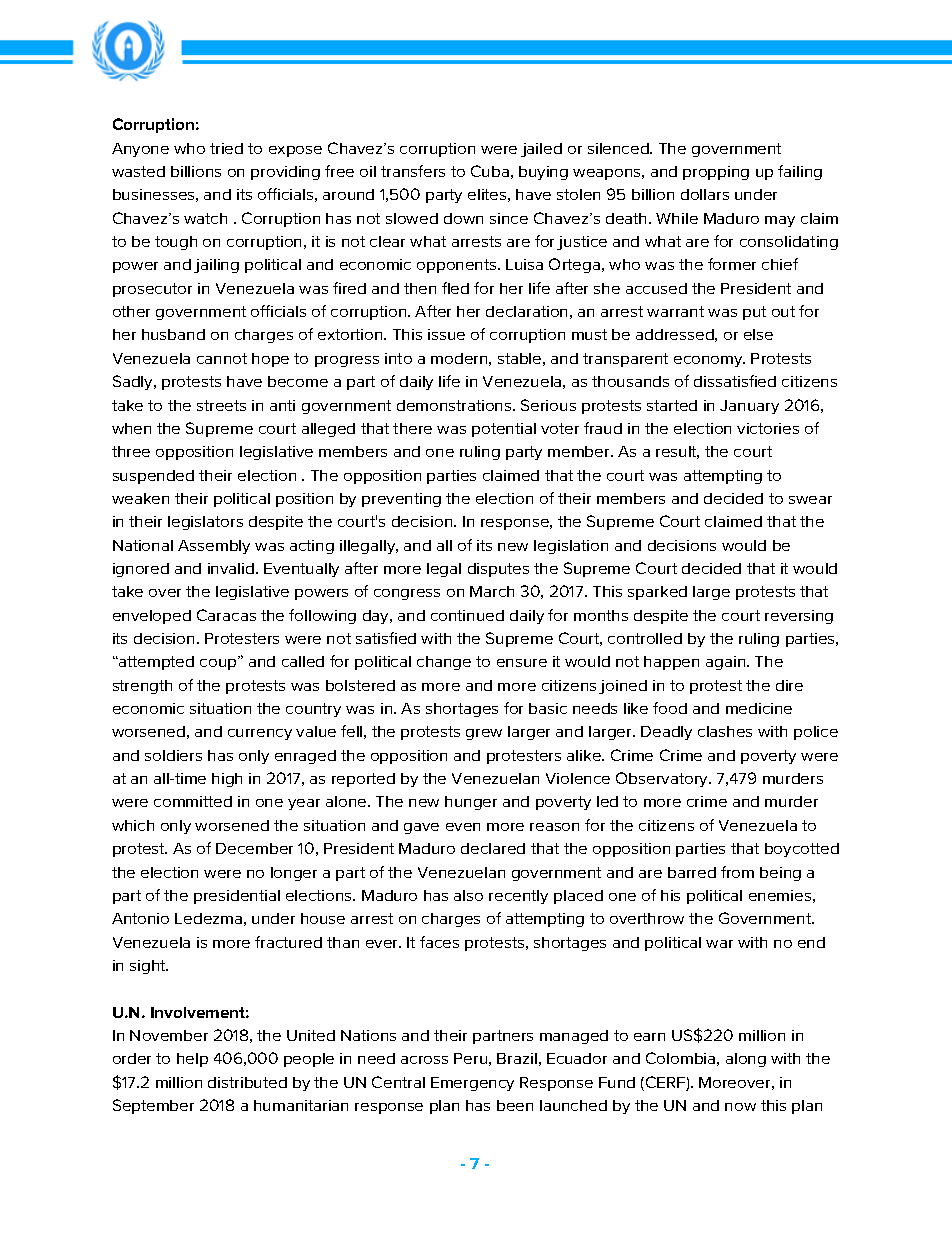 This image has width=952, height=1233. What do you see at coordinates (471, 803) in the image?
I see `hunger` at bounding box center [471, 803].
